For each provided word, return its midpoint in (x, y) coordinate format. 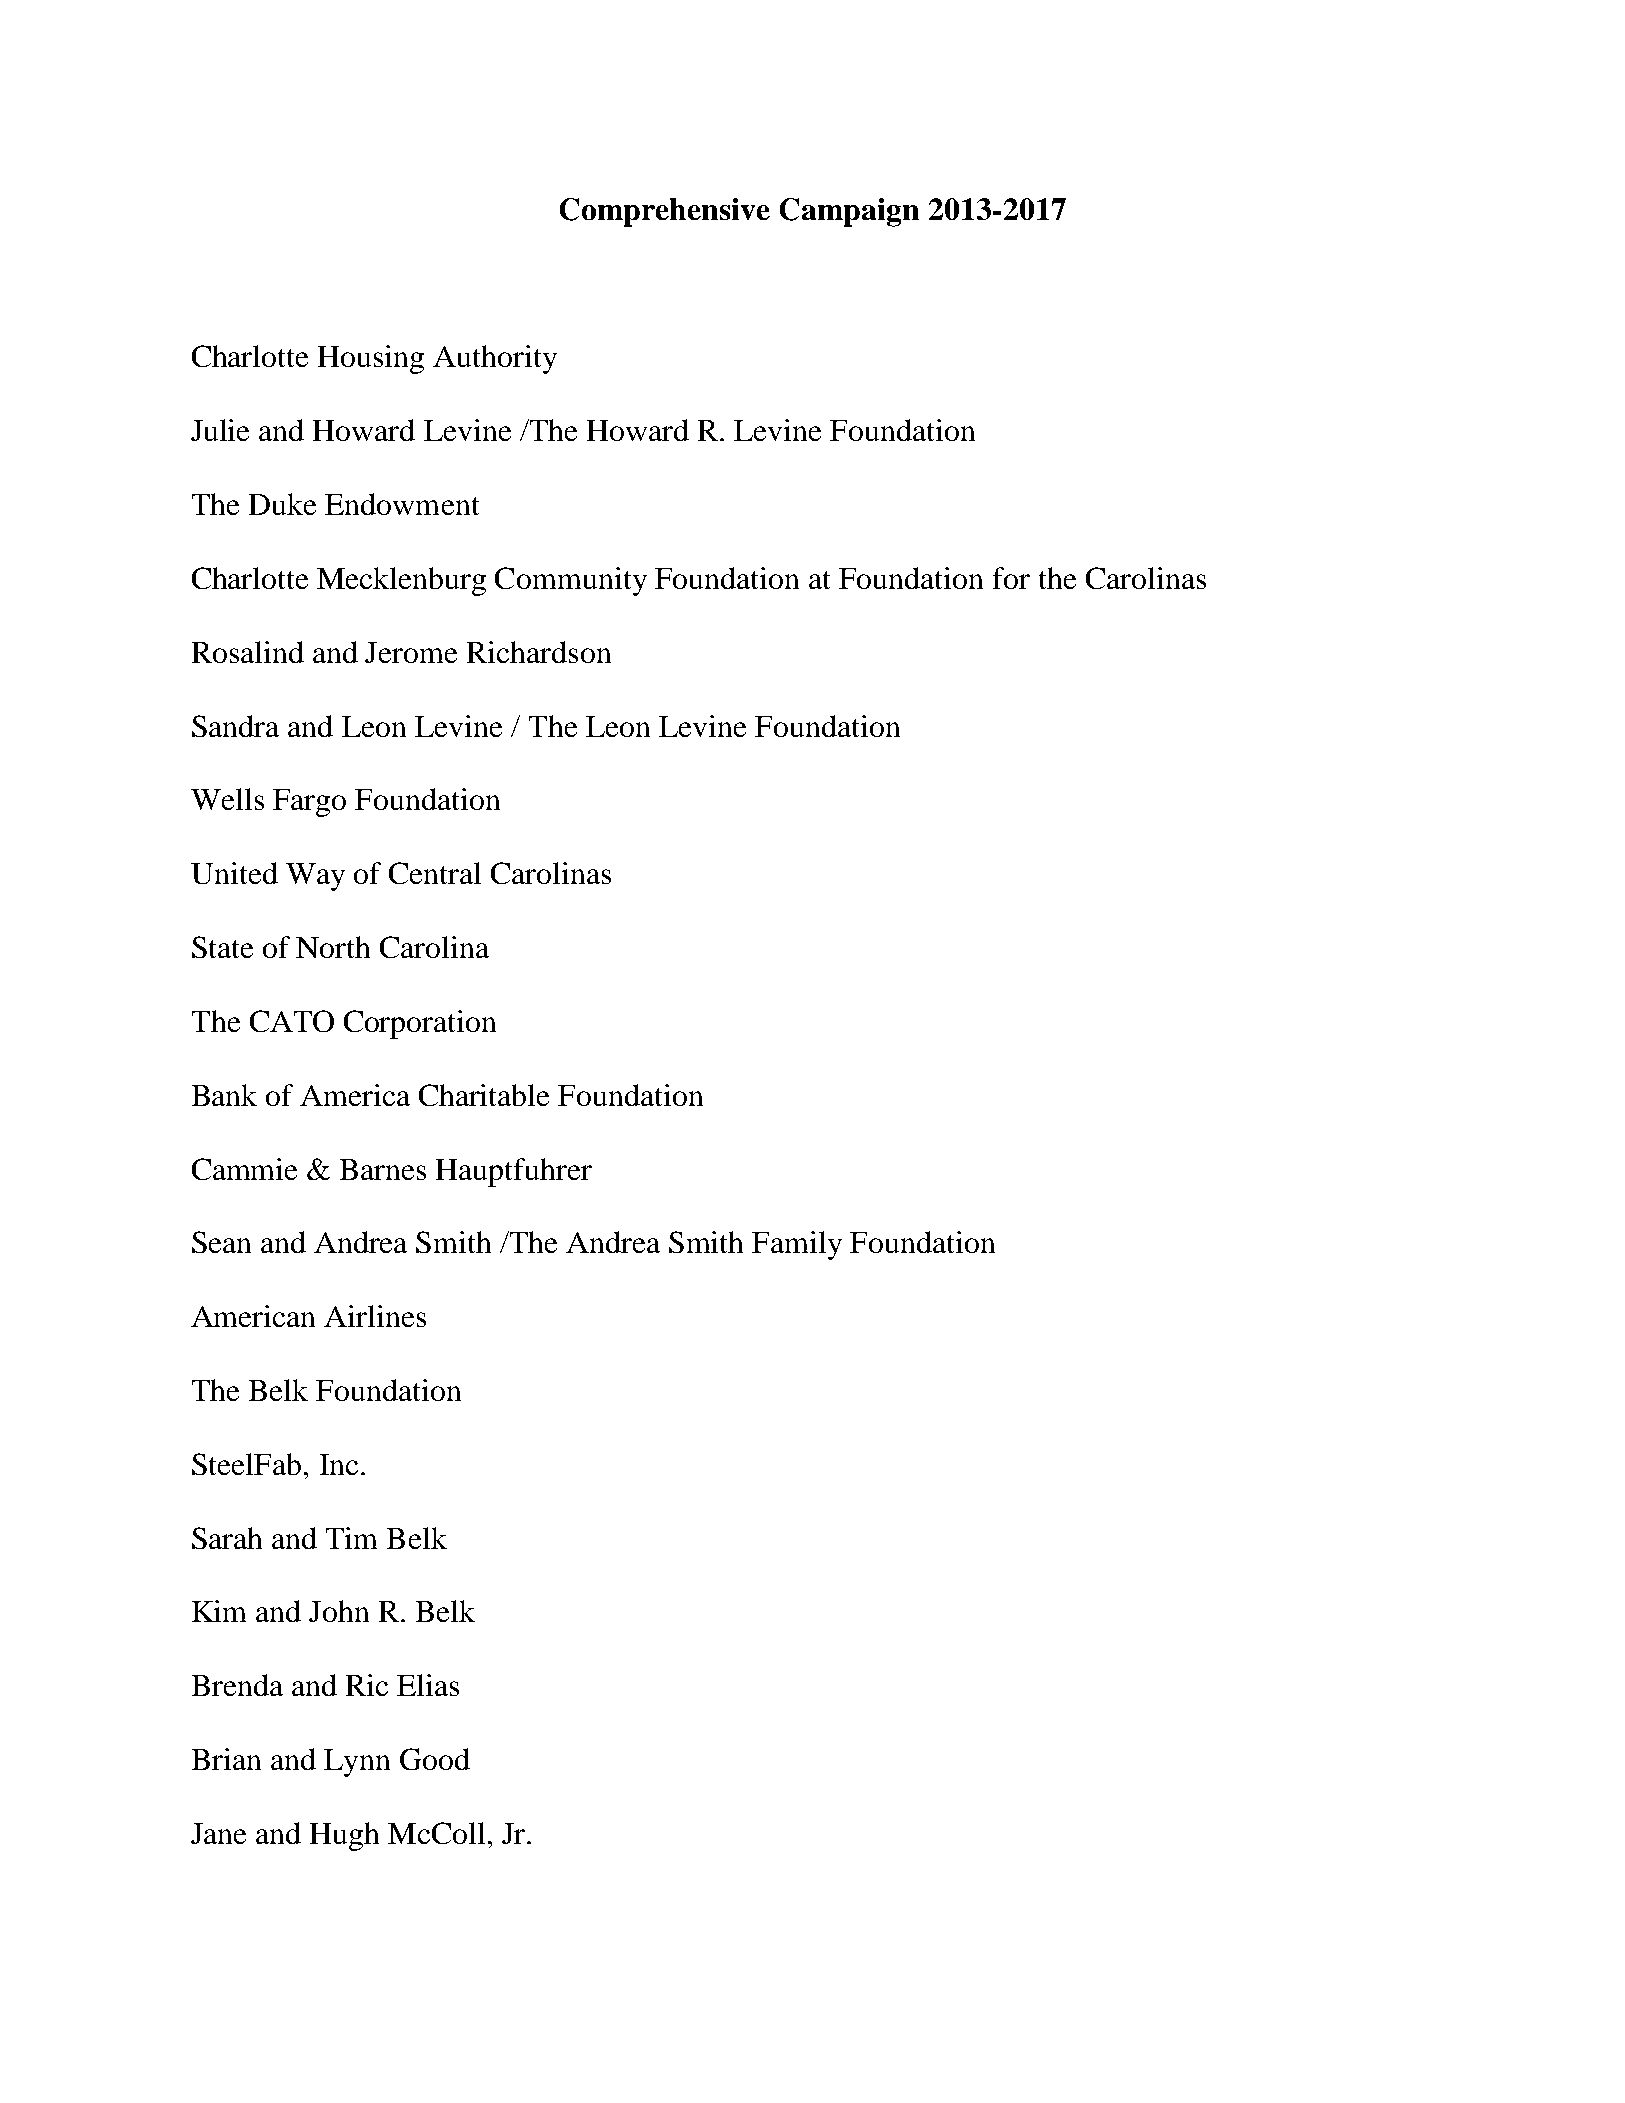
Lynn (357, 1763)
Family (797, 1245)
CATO (292, 1021)
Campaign (849, 212)
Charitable (484, 1095)
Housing (371, 359)
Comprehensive (665, 212)
